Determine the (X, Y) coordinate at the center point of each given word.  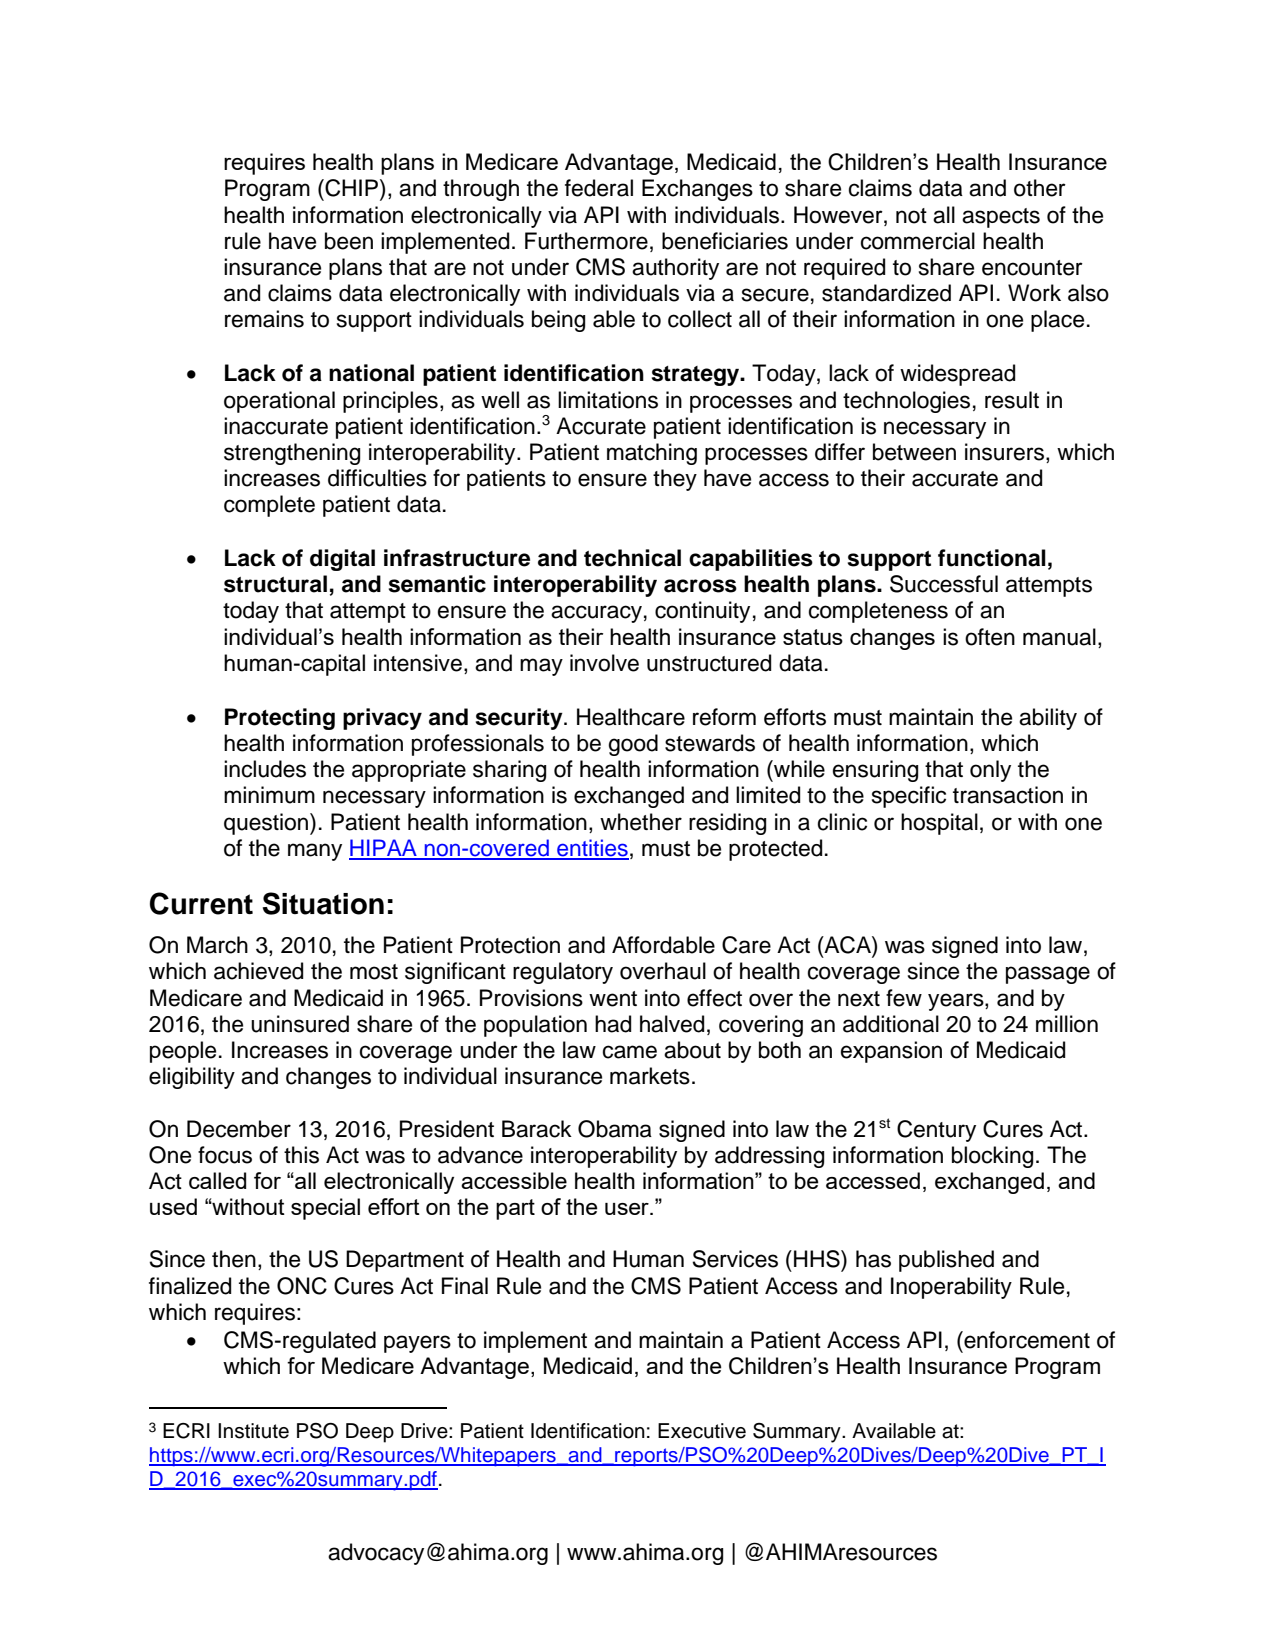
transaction (1008, 795)
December (239, 1129)
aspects (1001, 218)
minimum (269, 795)
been (349, 241)
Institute (253, 1431)
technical (632, 558)
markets (650, 1076)
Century (936, 1131)
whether (641, 822)
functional (992, 558)
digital (342, 560)
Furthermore (586, 241)
